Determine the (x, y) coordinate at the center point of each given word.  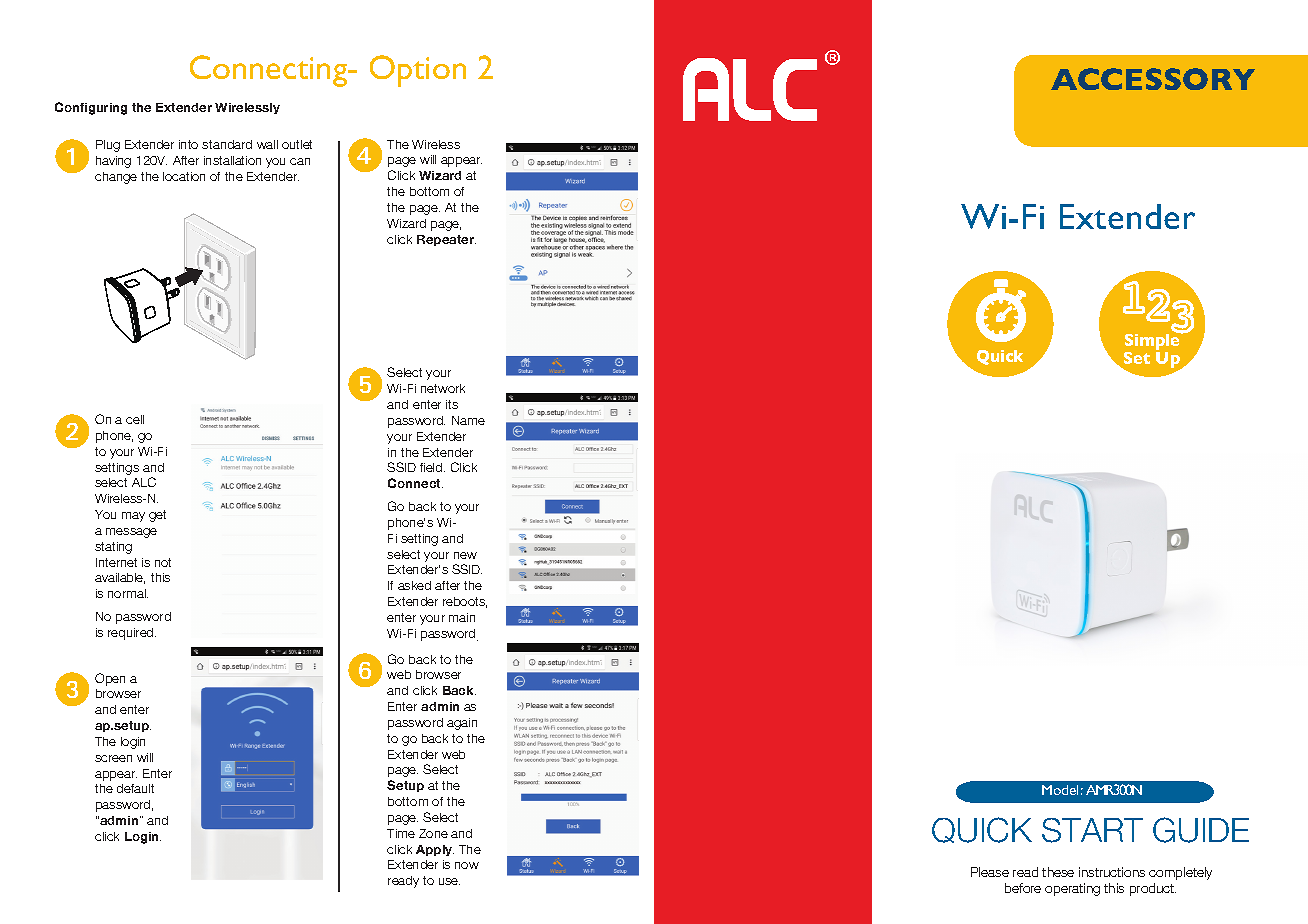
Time (401, 833)
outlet (297, 144)
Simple (1153, 342)
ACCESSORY (1153, 79)
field (432, 467)
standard (227, 144)
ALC (144, 482)
